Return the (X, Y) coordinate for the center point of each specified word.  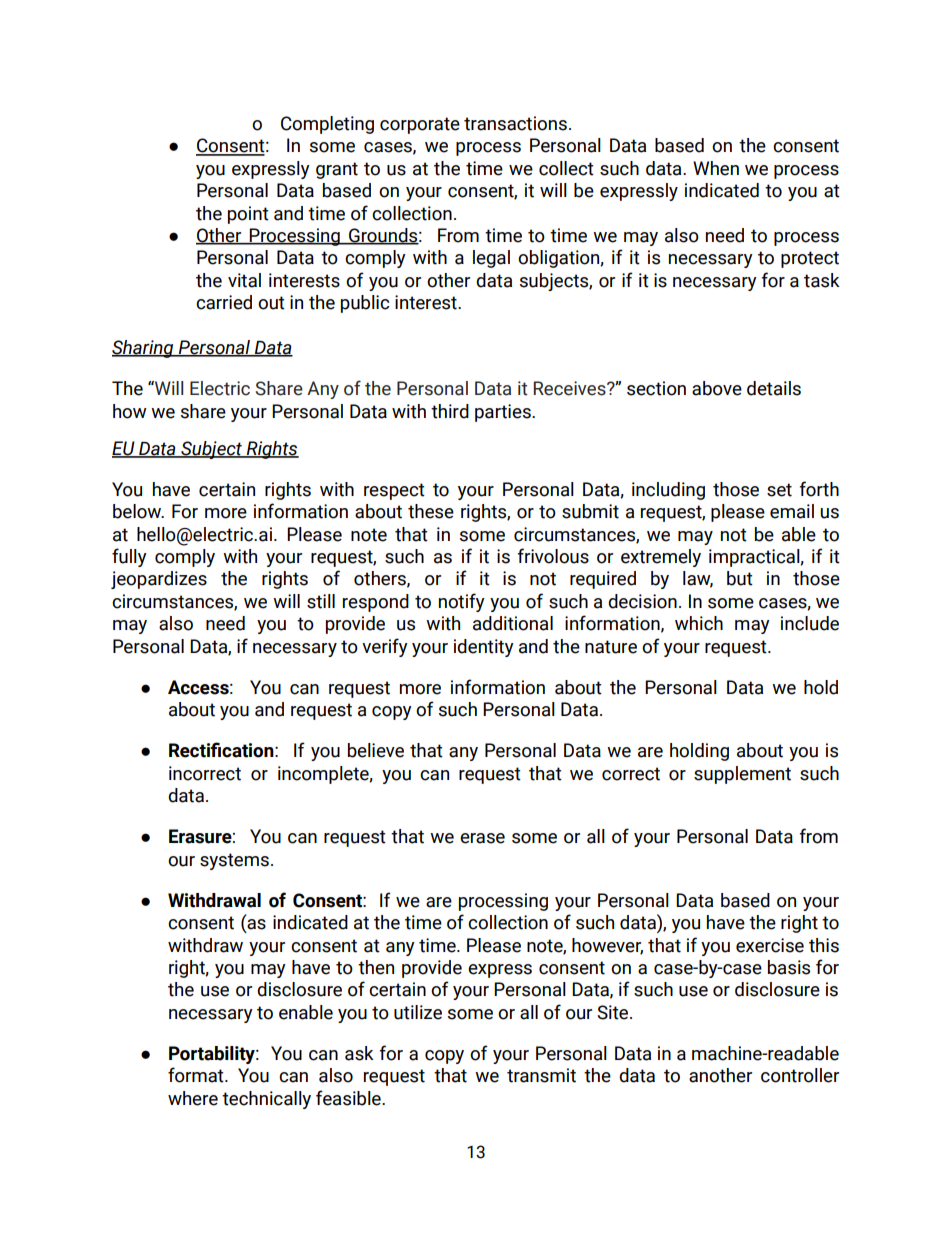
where (193, 1098)
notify (462, 602)
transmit (541, 1075)
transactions (515, 123)
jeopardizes (159, 580)
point (248, 215)
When (716, 168)
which (699, 623)
